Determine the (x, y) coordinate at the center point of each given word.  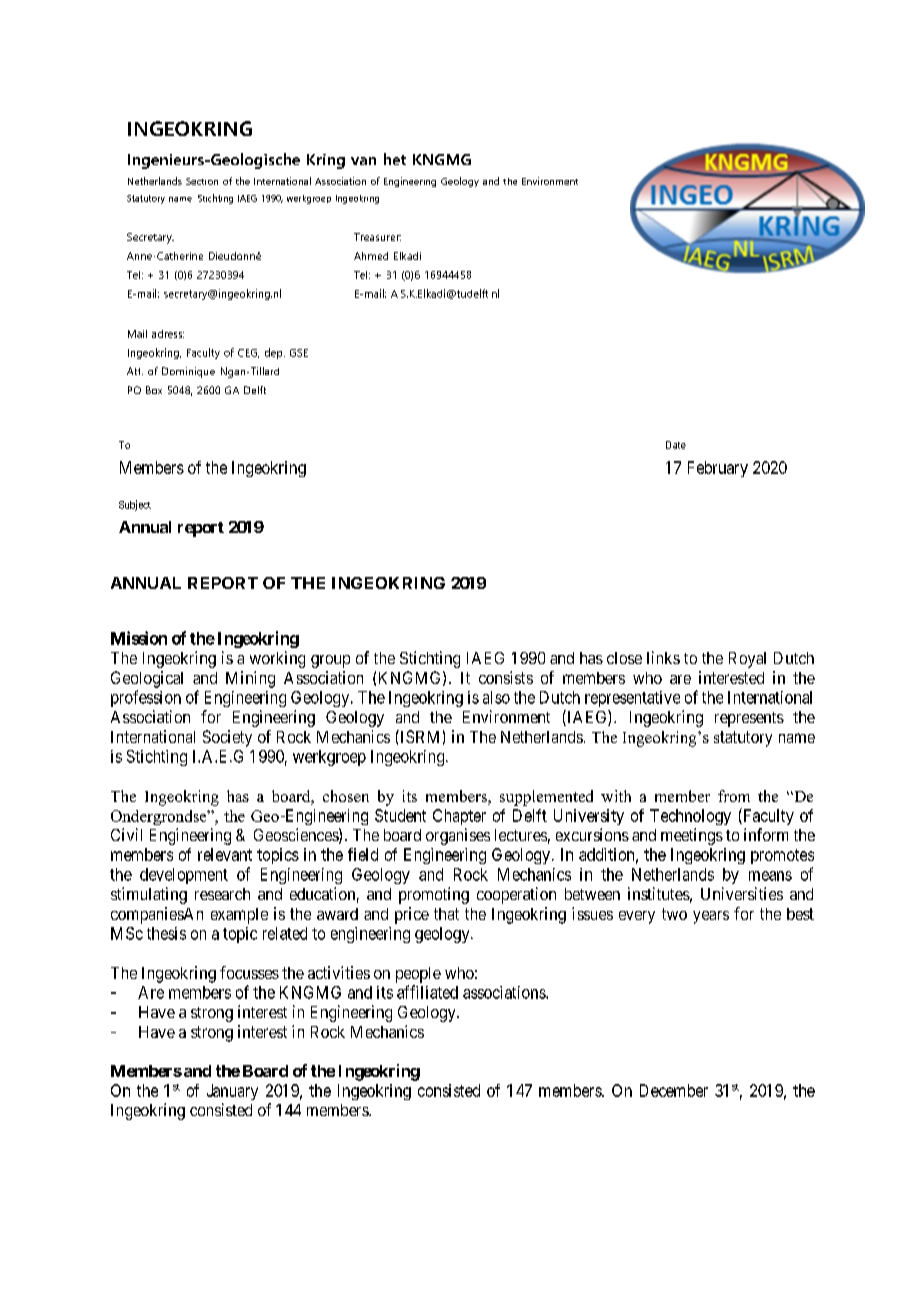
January (232, 1092)
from (734, 796)
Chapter (459, 817)
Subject (135, 505)
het (395, 159)
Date (676, 445)
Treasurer (377, 237)
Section (202, 181)
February (718, 469)
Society (227, 738)
